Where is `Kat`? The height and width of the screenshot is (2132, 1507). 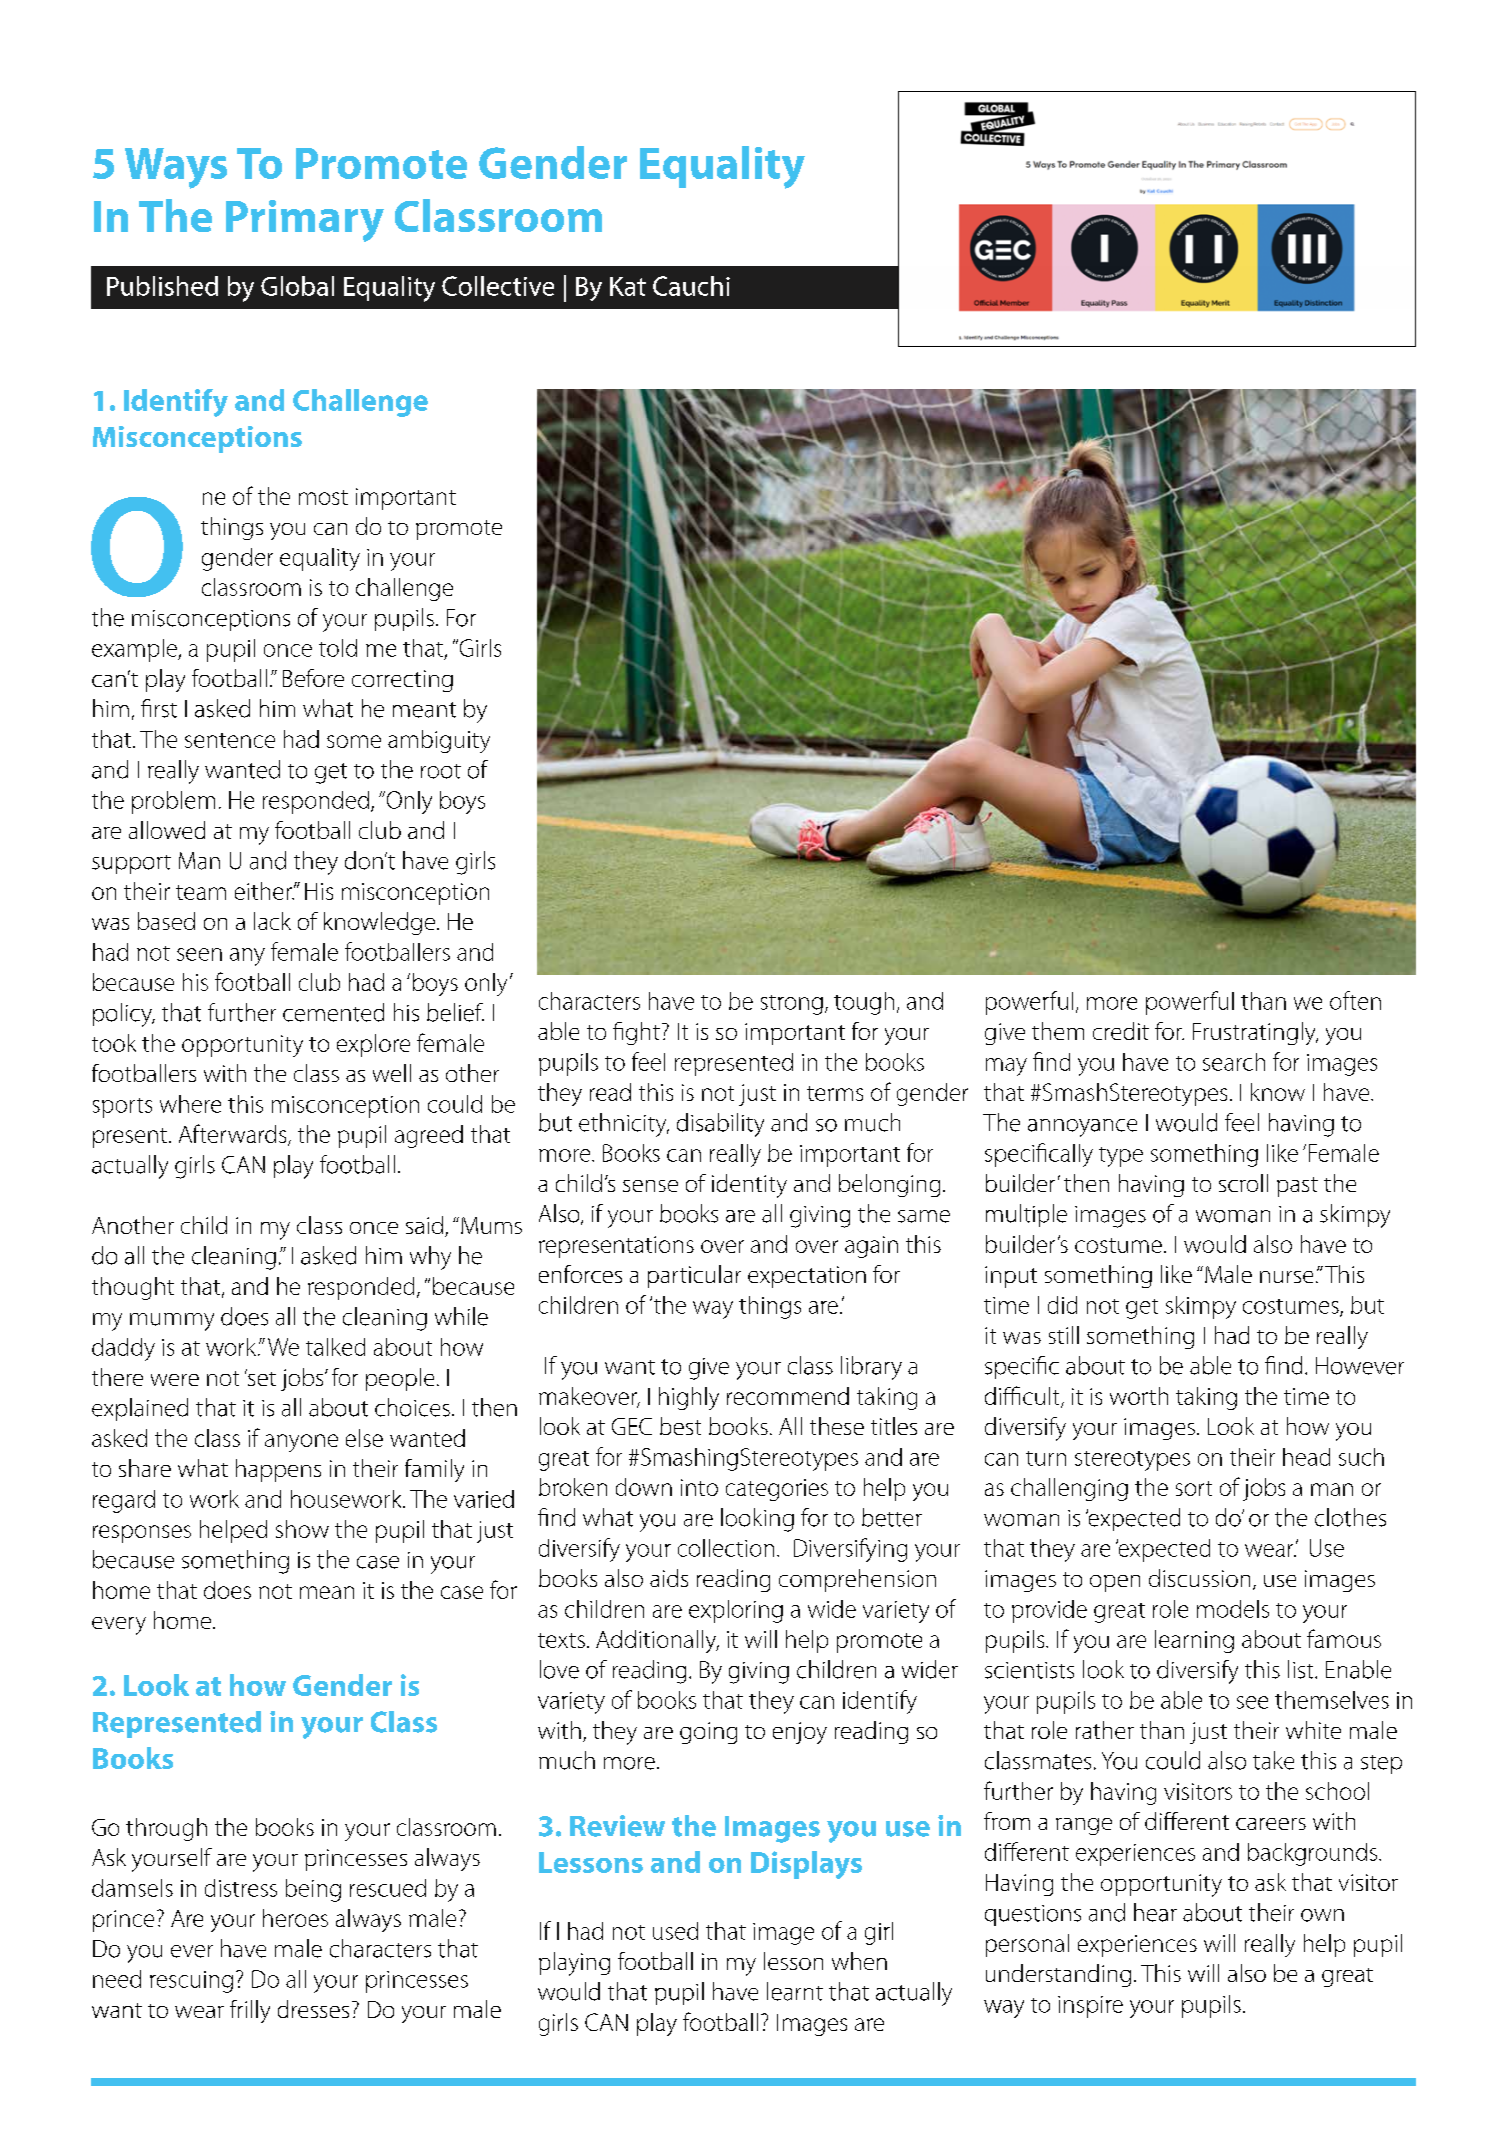
Kat is located at coordinates (628, 286).
